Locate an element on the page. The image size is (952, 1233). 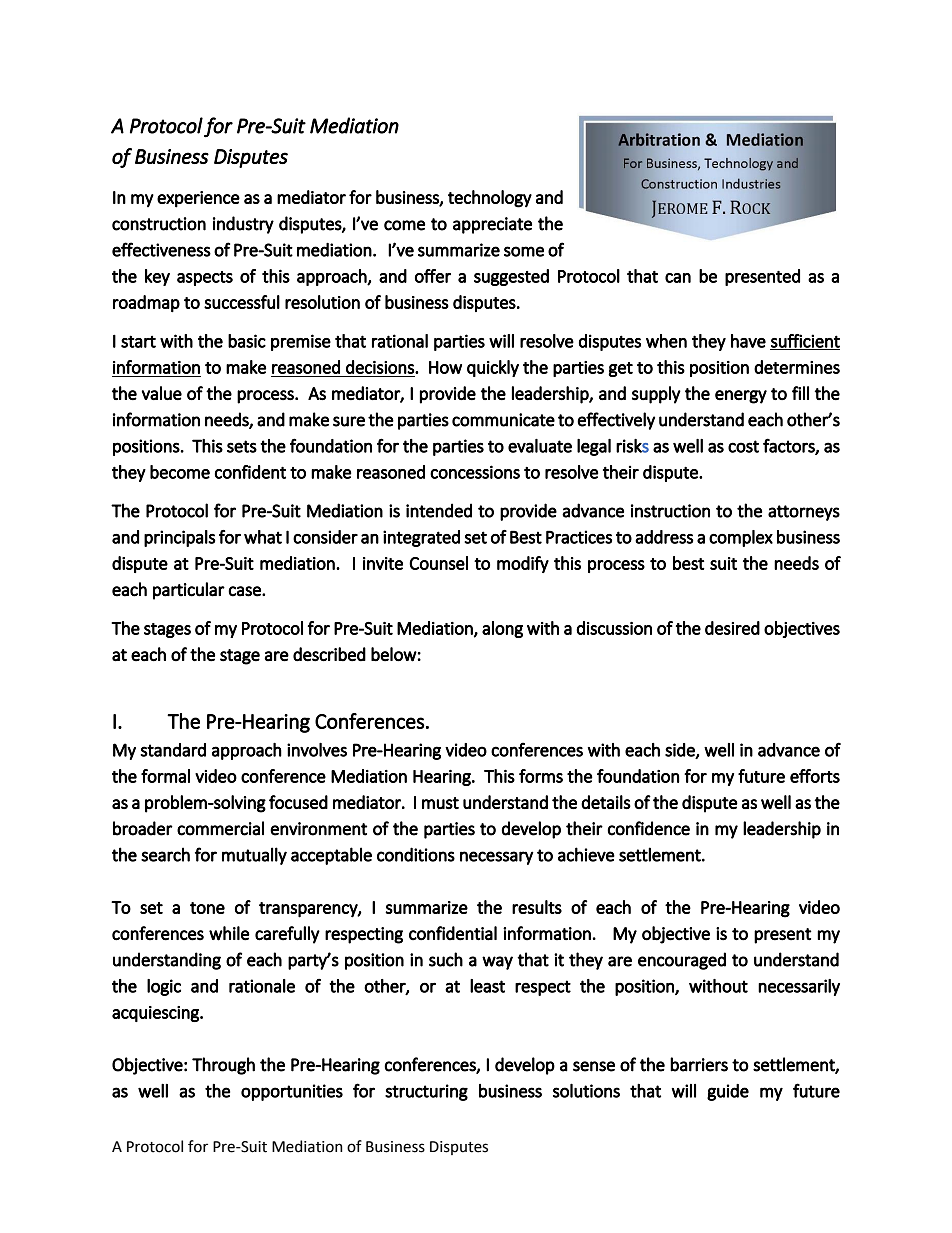
desired is located at coordinates (732, 628).
